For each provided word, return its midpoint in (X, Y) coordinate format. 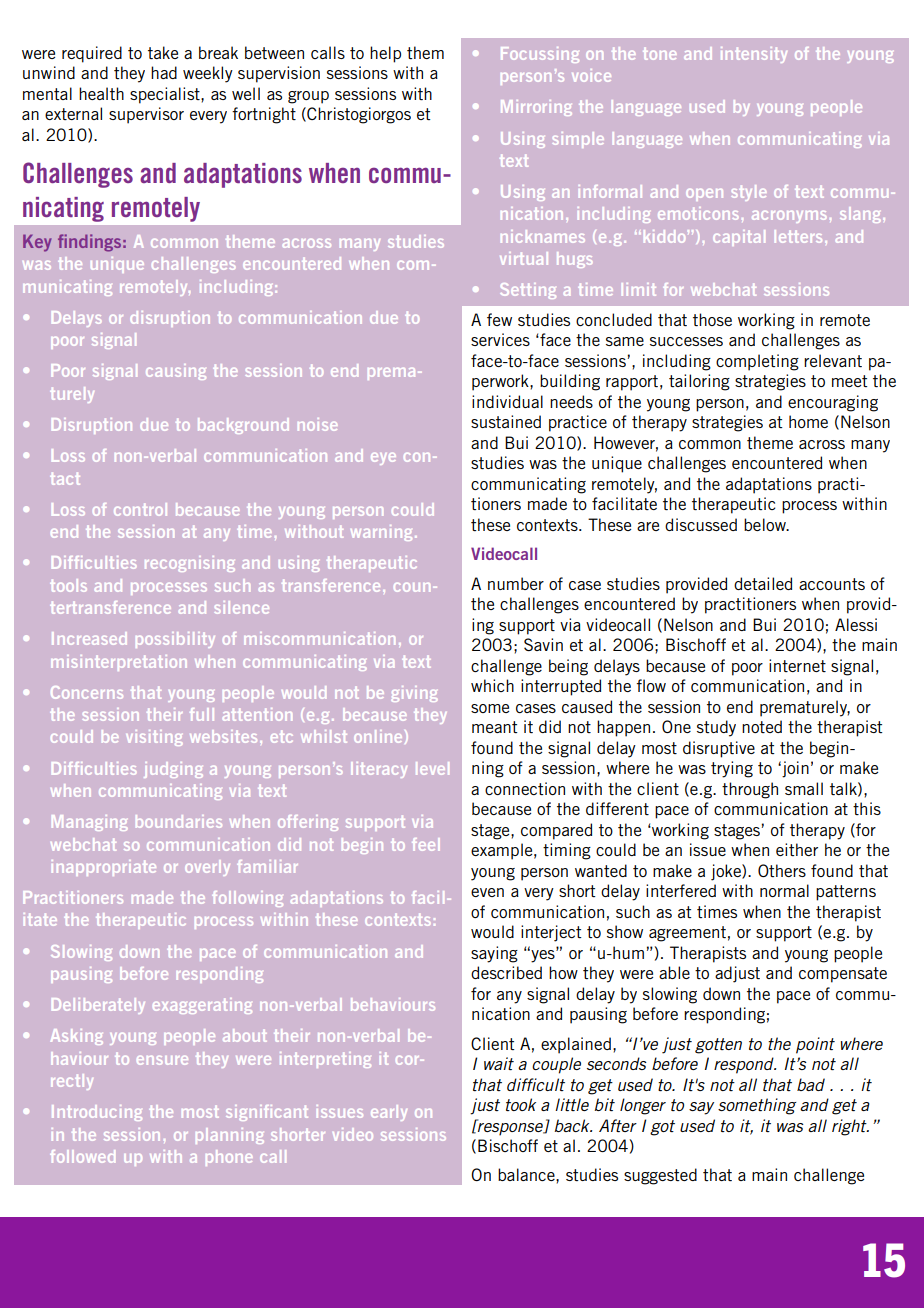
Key (37, 243)
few (499, 319)
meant (495, 727)
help (385, 54)
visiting (154, 738)
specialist (166, 95)
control (140, 509)
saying (494, 954)
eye (383, 459)
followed (82, 1156)
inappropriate (104, 868)
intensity (754, 55)
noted (762, 726)
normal (784, 890)
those (712, 319)
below (766, 524)
